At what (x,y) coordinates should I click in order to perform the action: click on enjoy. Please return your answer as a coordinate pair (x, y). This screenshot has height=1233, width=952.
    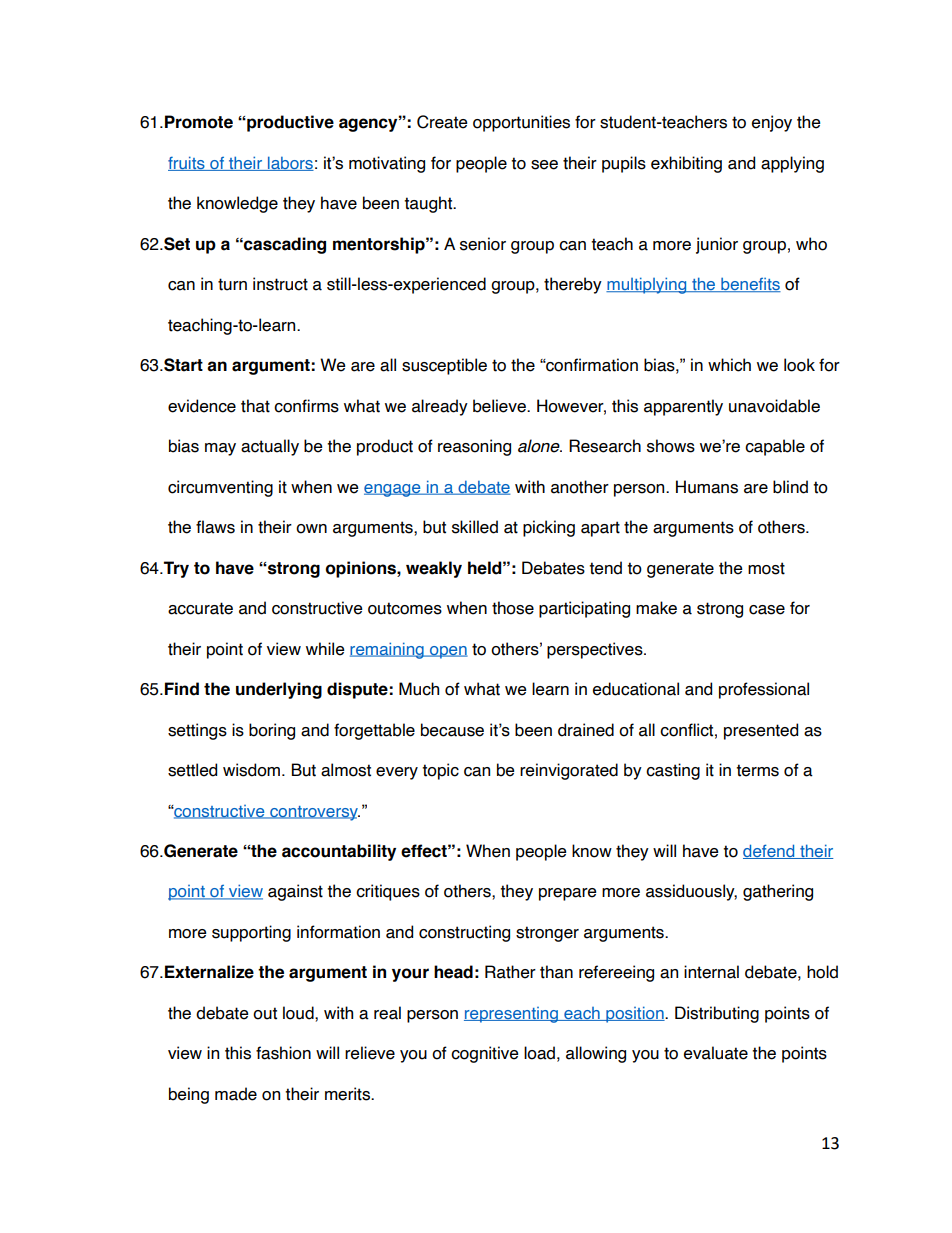
    Looking at the image, I should click on (772, 123).
